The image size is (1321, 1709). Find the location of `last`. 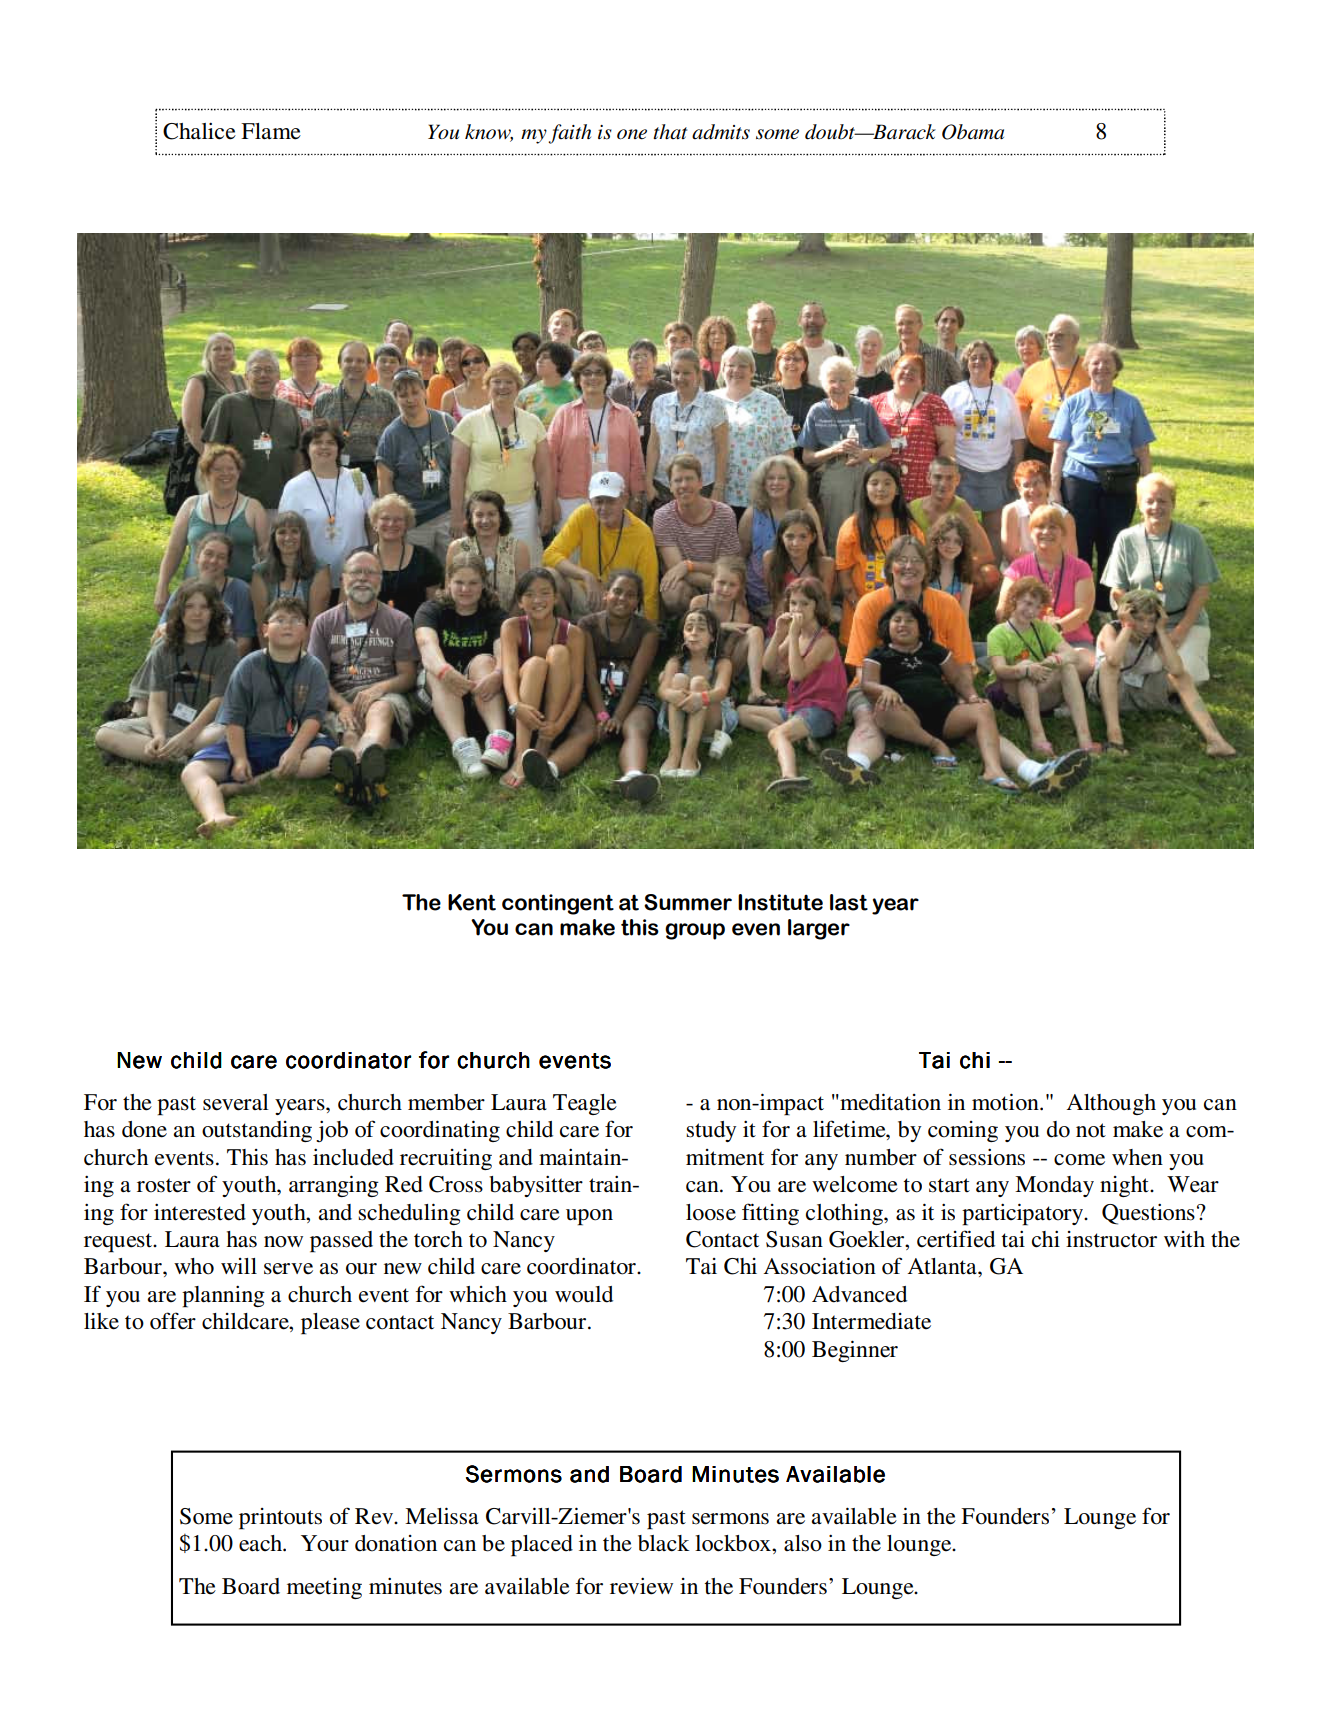

last is located at coordinates (849, 902).
